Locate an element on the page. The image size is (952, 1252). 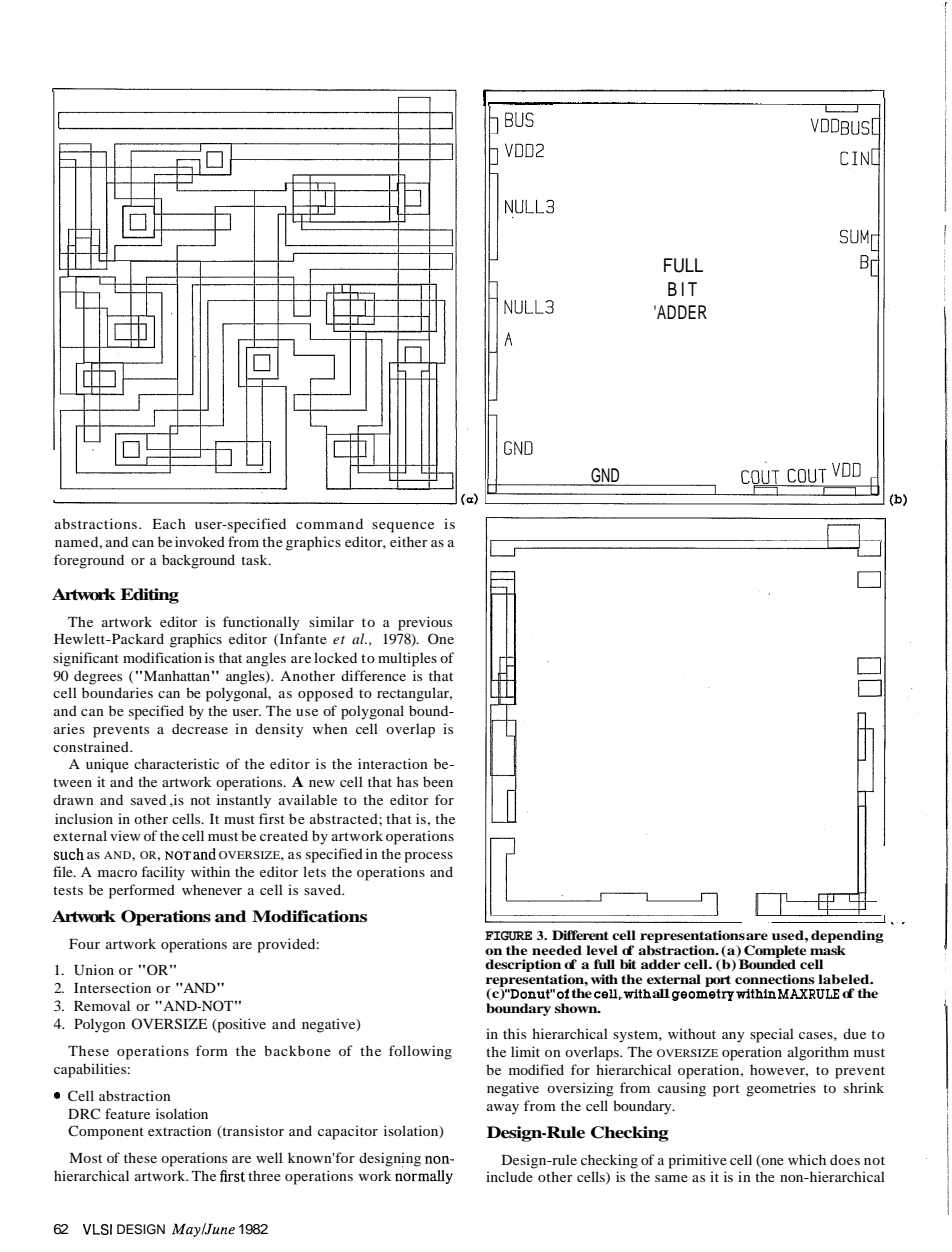
extraction is located at coordinates (180, 1130).
